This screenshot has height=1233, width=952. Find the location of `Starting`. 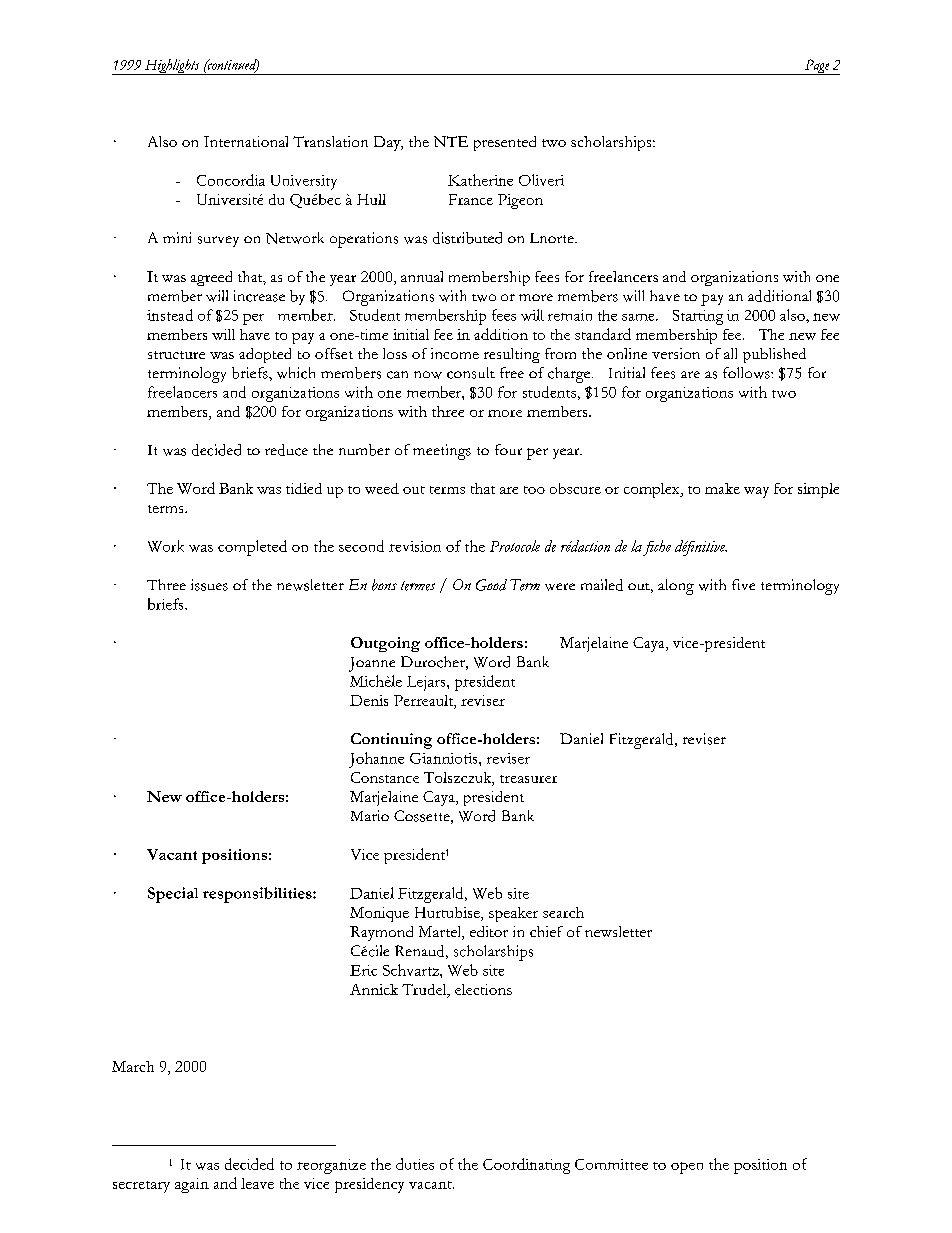

Starting is located at coordinates (698, 317).
